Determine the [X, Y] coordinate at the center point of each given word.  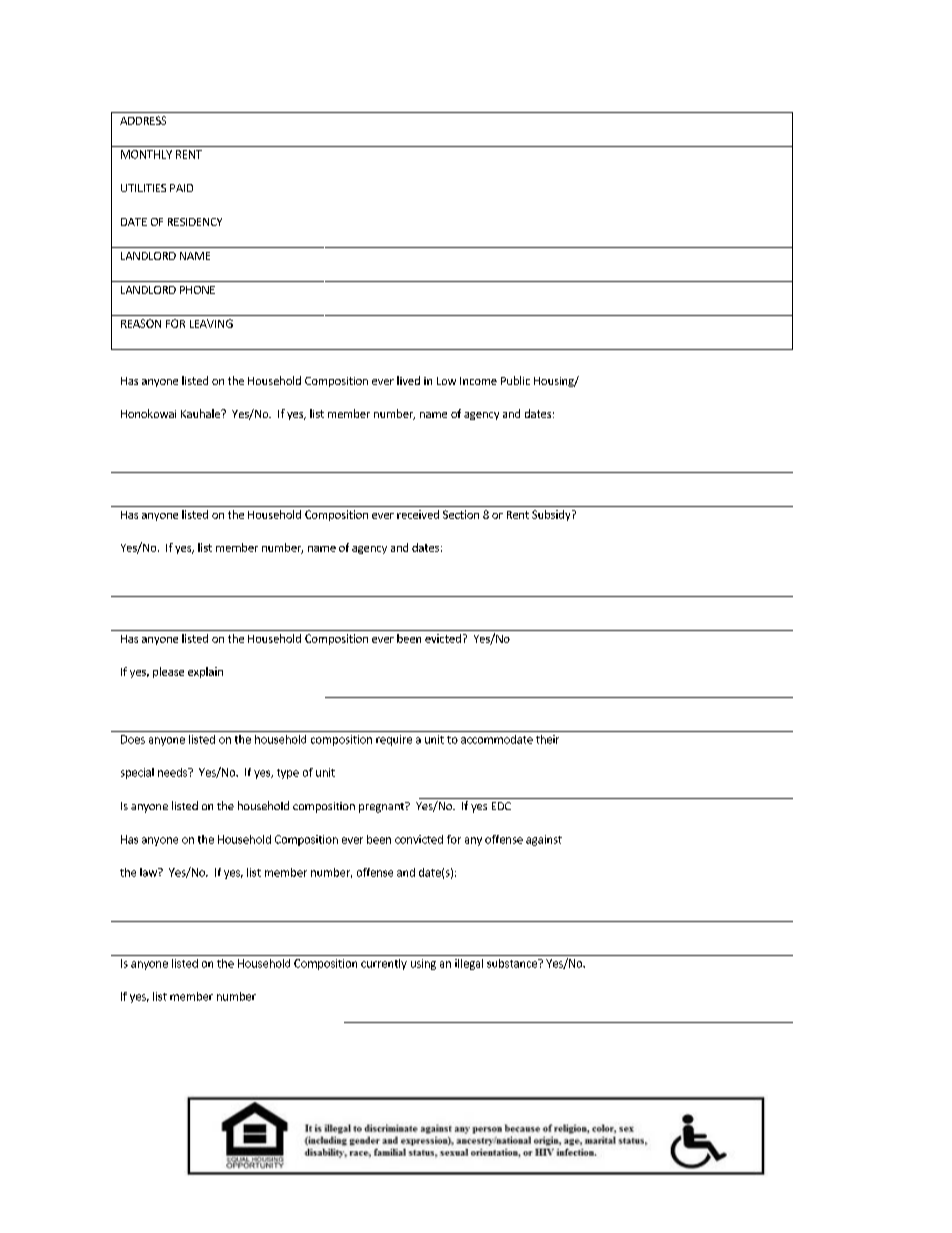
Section [461, 514]
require [394, 740]
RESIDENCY [195, 222]
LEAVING [211, 323]
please [168, 672]
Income [478, 381]
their [547, 739]
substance [513, 963]
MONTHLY [146, 154]
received [418, 514]
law [149, 872]
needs [173, 772]
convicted [419, 839]
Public [515, 380]
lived [408, 380]
